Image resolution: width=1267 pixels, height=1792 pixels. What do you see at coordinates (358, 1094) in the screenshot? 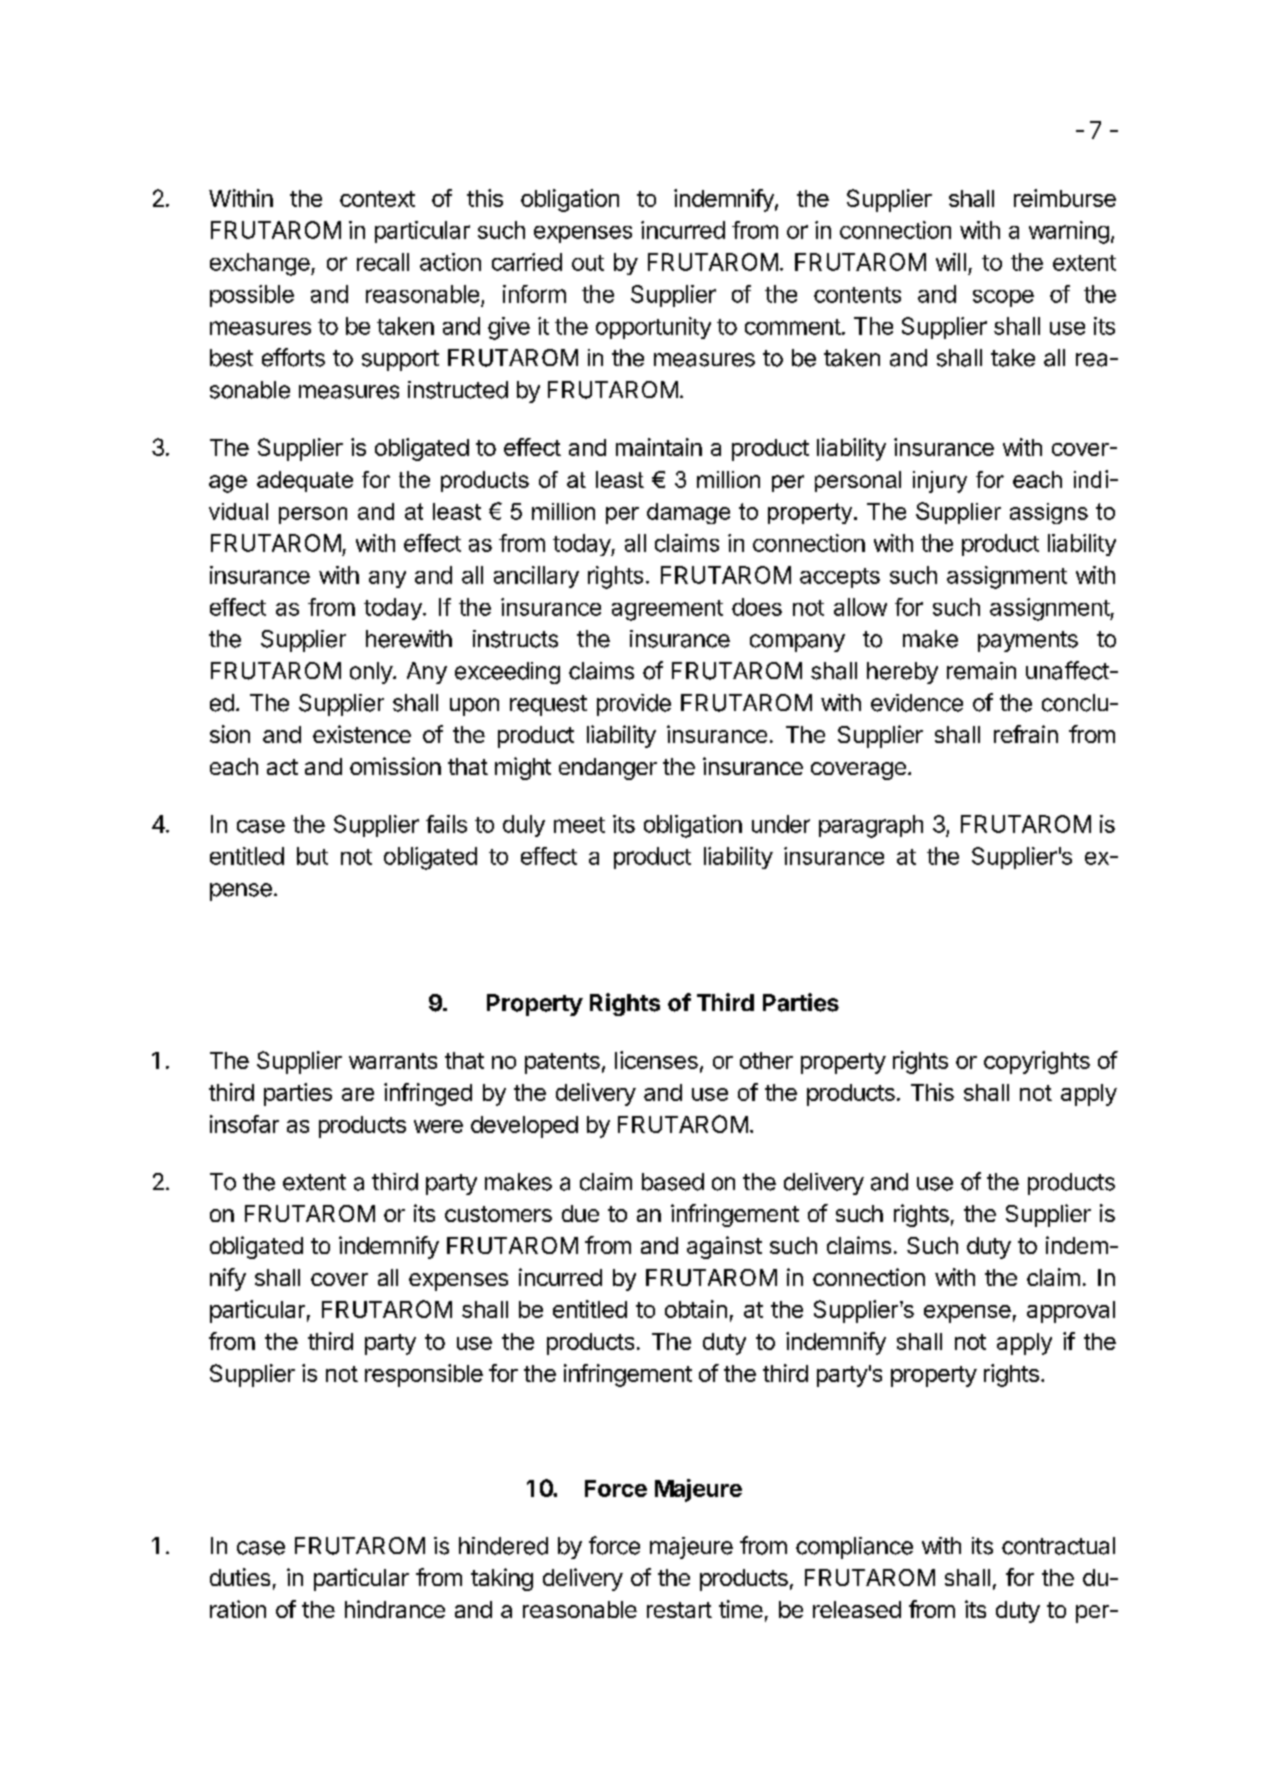
I see `are` at bounding box center [358, 1094].
